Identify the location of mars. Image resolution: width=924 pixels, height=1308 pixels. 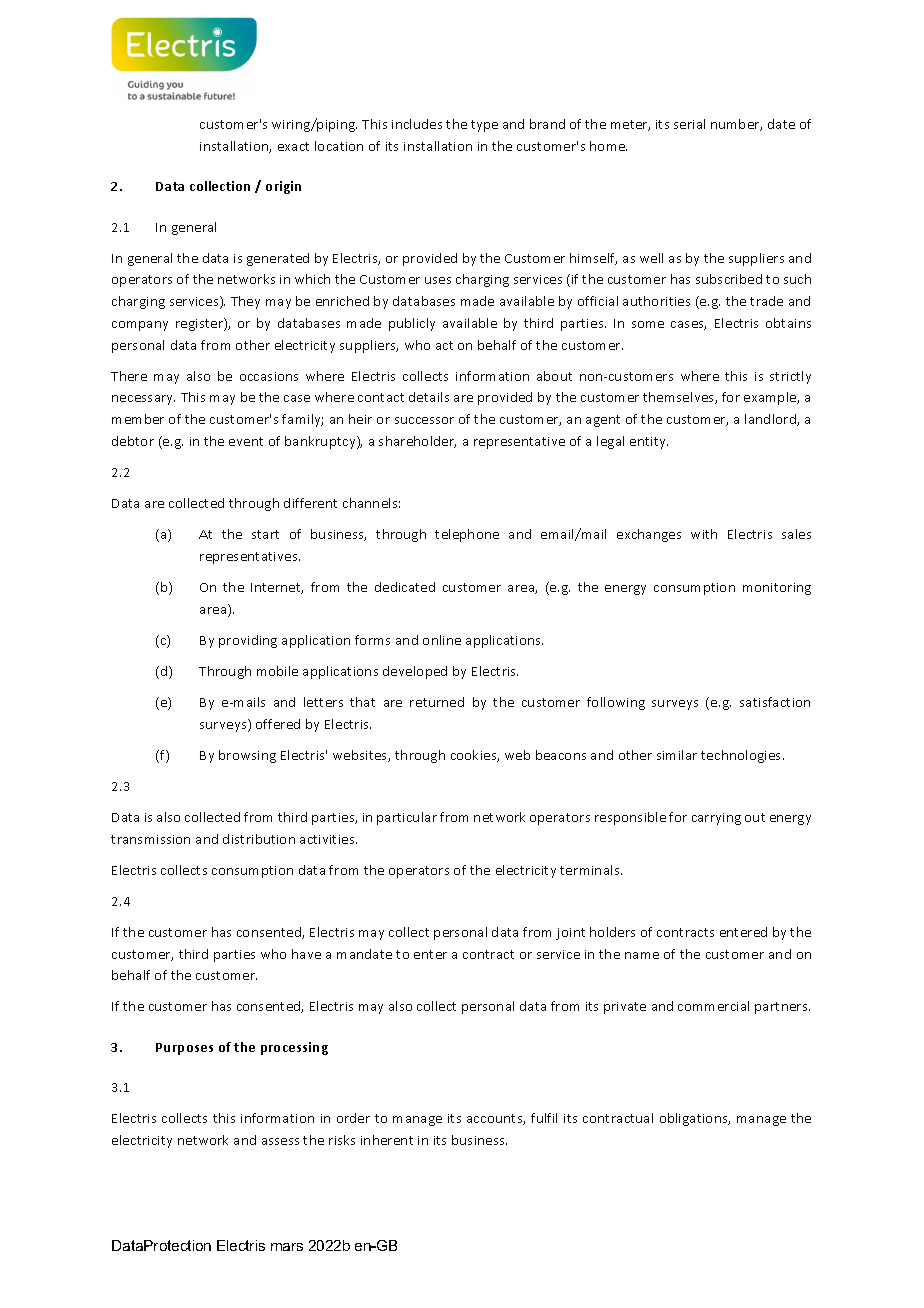
(287, 1247).
